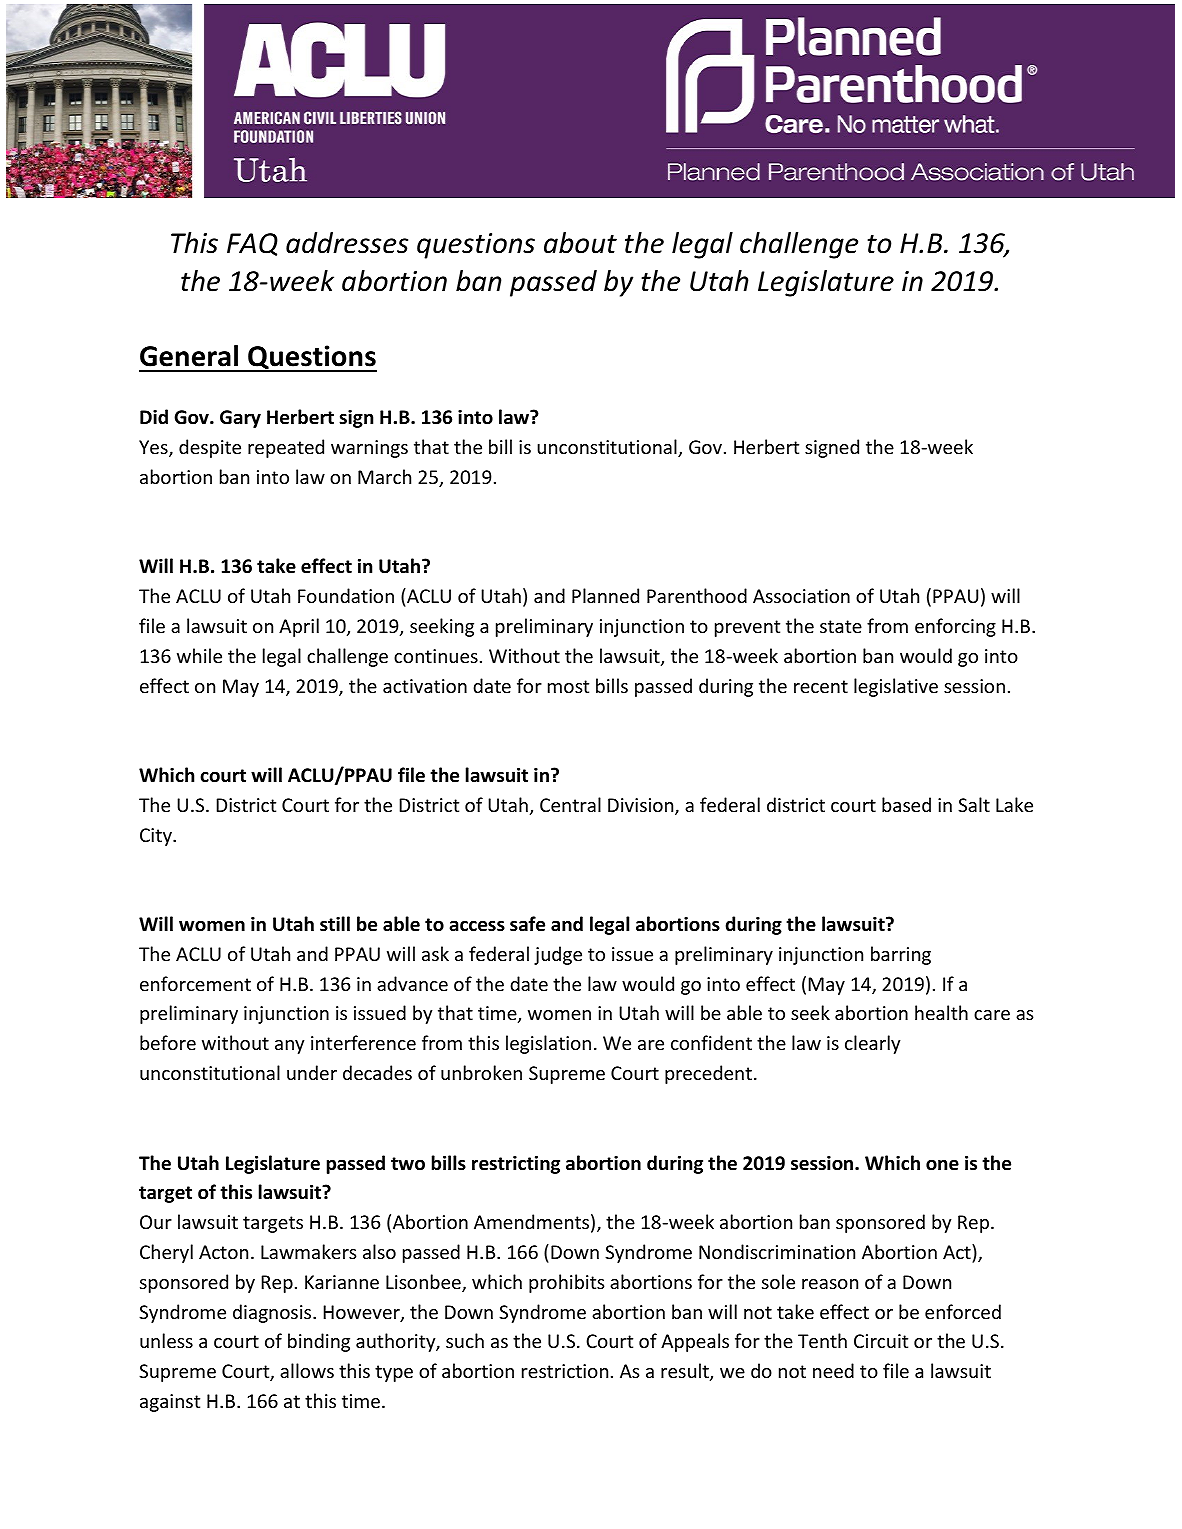 This screenshot has width=1182, height=1529. What do you see at coordinates (941, 1012) in the screenshot?
I see `health` at bounding box center [941, 1012].
